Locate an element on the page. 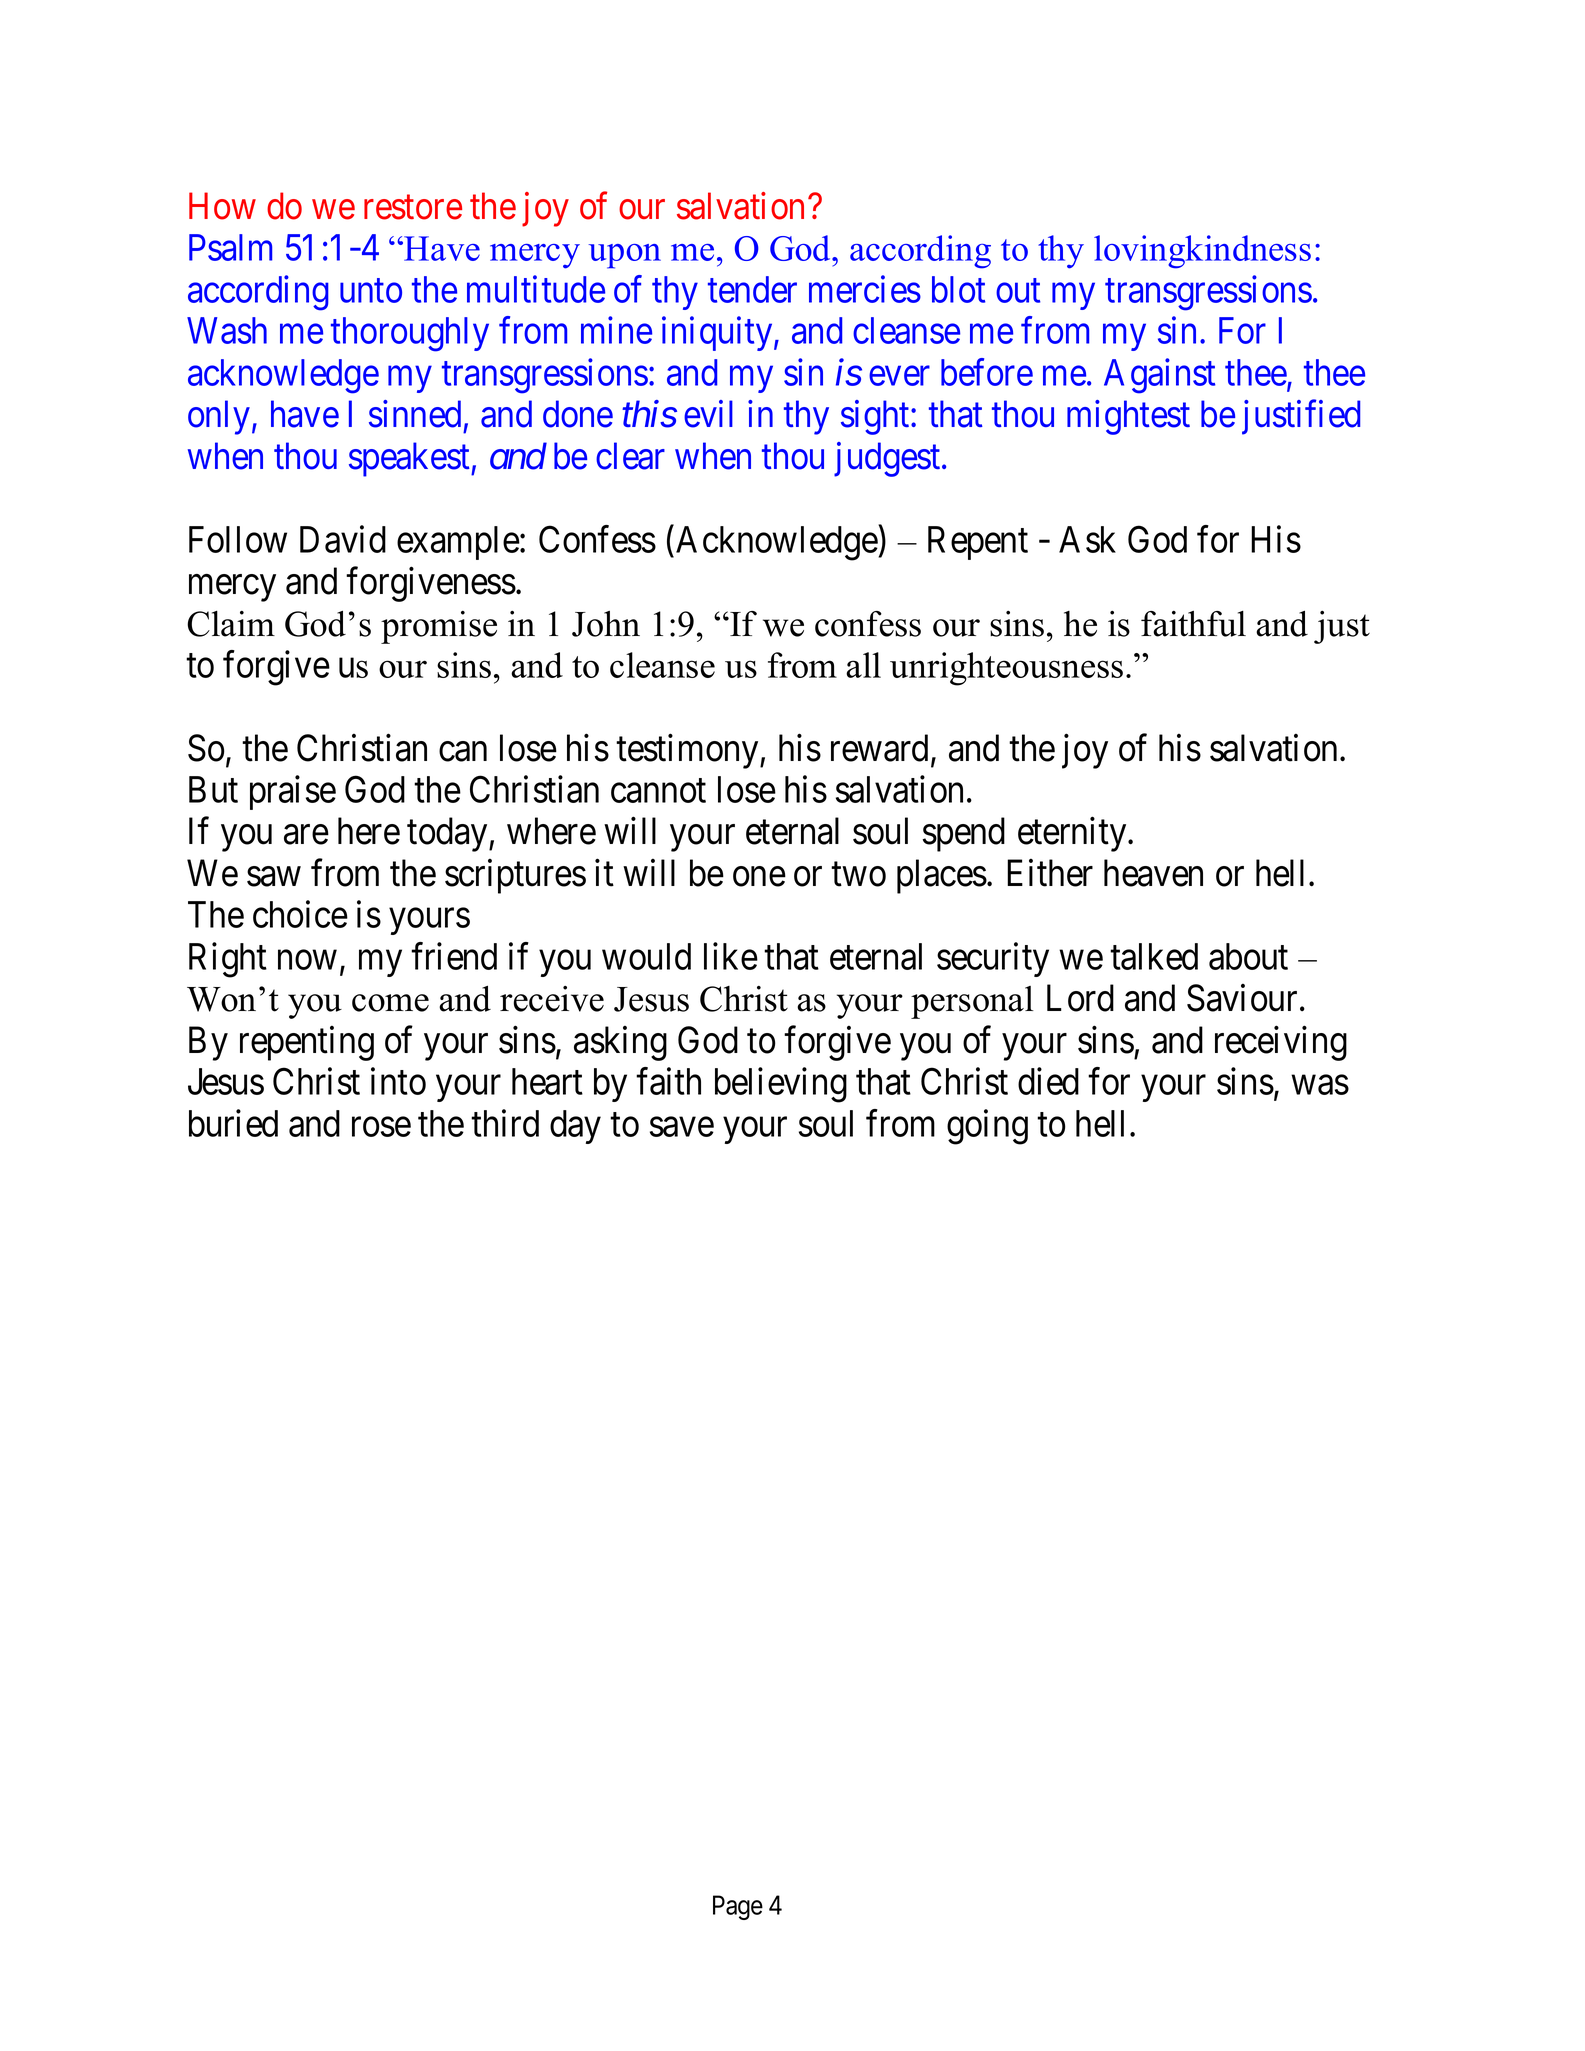 This document has height=2051, width=1585. tender is located at coordinates (752, 289).
